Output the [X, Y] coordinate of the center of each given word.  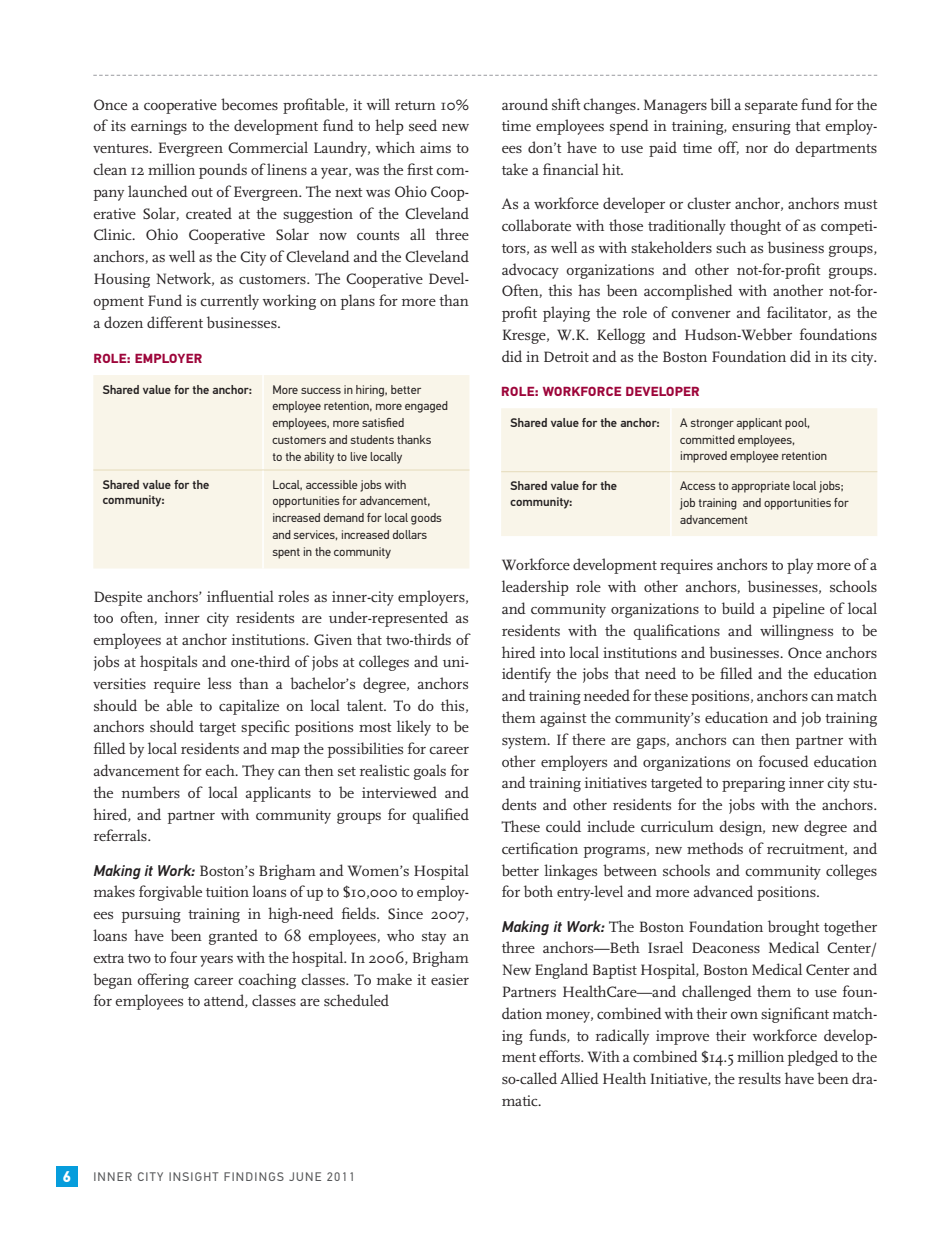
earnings [159, 127]
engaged [426, 407]
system [525, 742]
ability [319, 458]
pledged [812, 1058]
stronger [712, 424]
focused [784, 761]
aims [435, 147]
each [221, 770]
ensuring [761, 127]
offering [163, 981]
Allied [579, 1078]
